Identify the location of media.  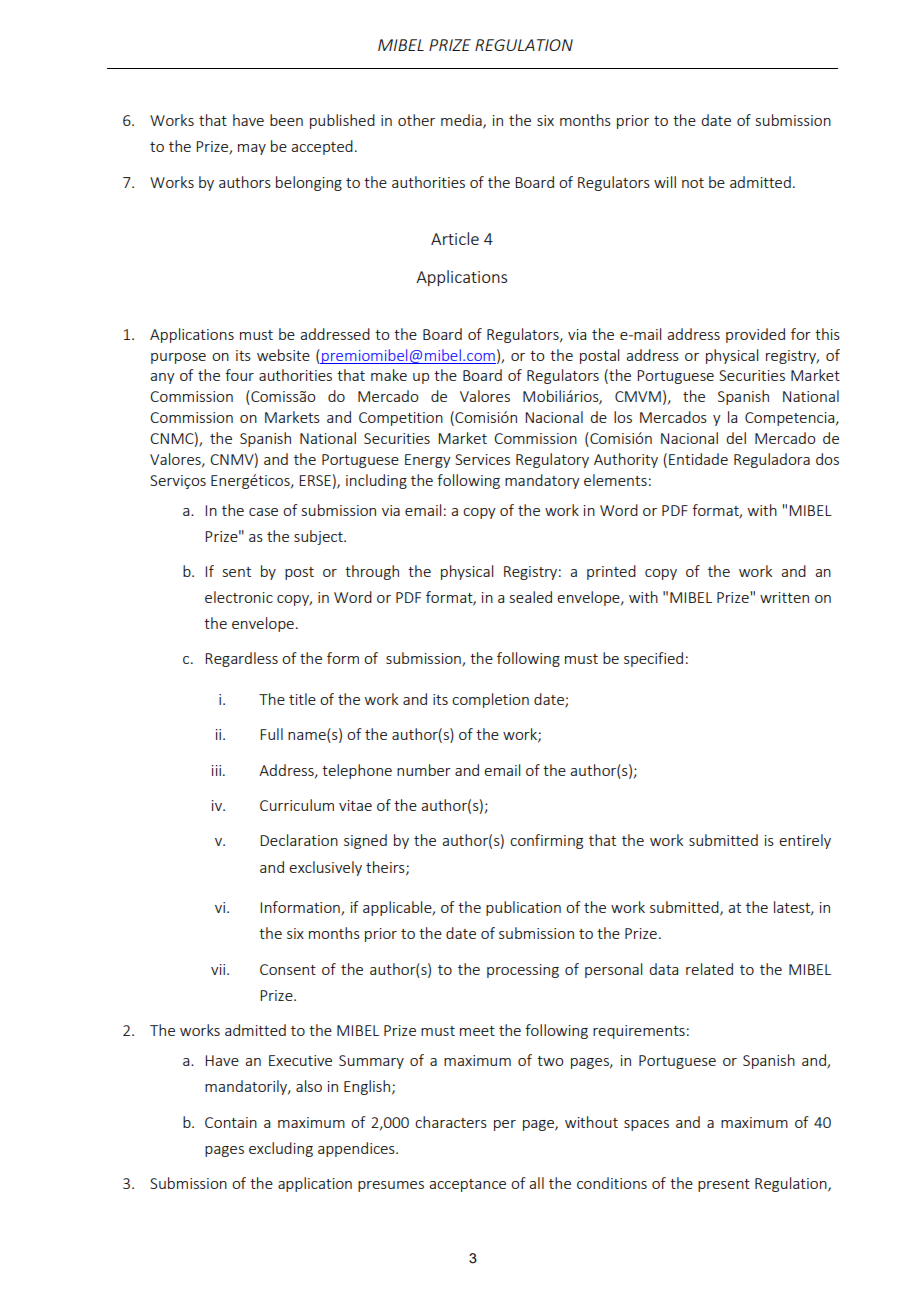
(462, 121).
